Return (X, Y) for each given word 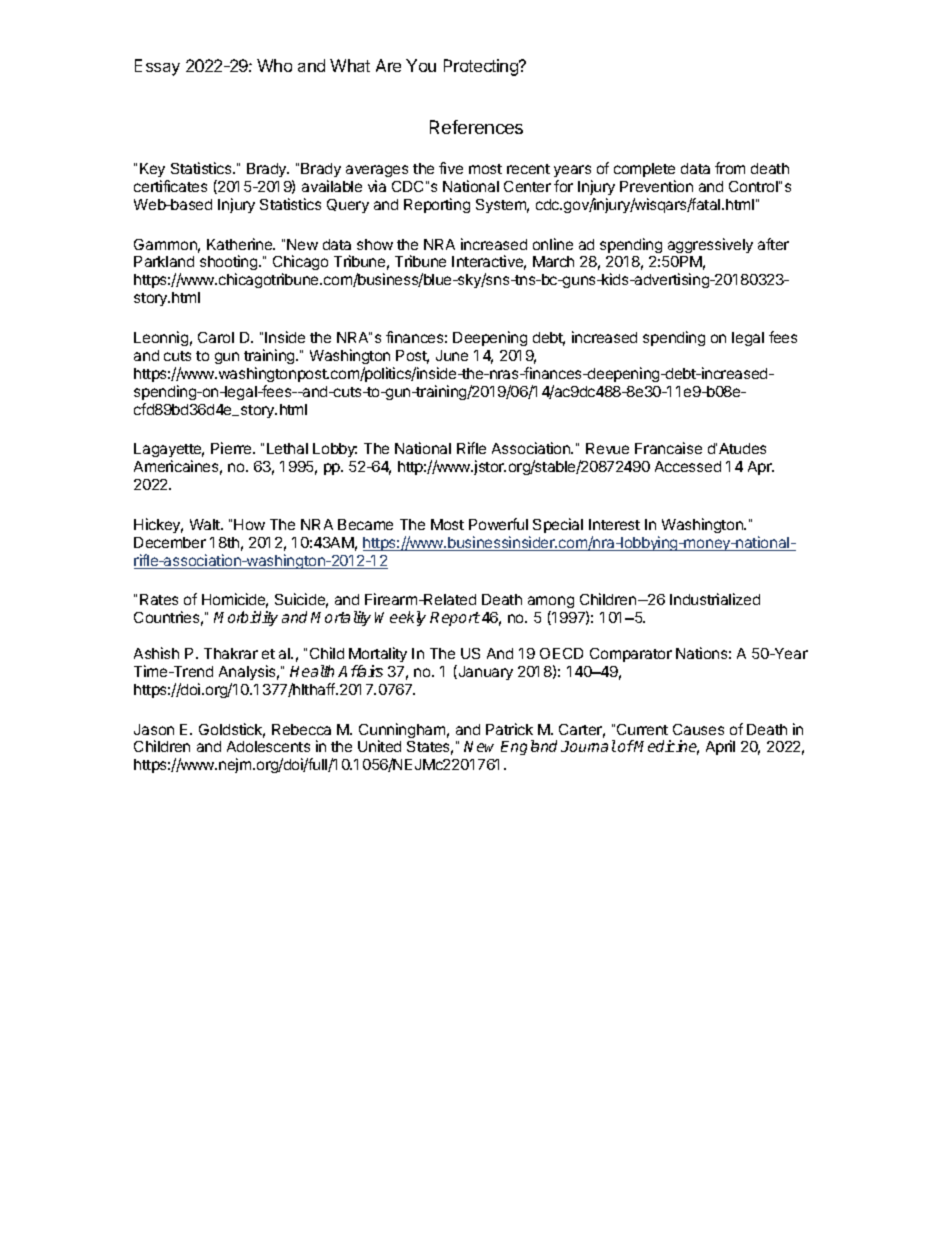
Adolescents (268, 746)
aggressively (710, 245)
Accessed (688, 466)
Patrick (509, 729)
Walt (206, 524)
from (730, 168)
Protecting (482, 67)
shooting (230, 264)
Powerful (498, 524)
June (452, 355)
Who (274, 65)
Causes (698, 729)
